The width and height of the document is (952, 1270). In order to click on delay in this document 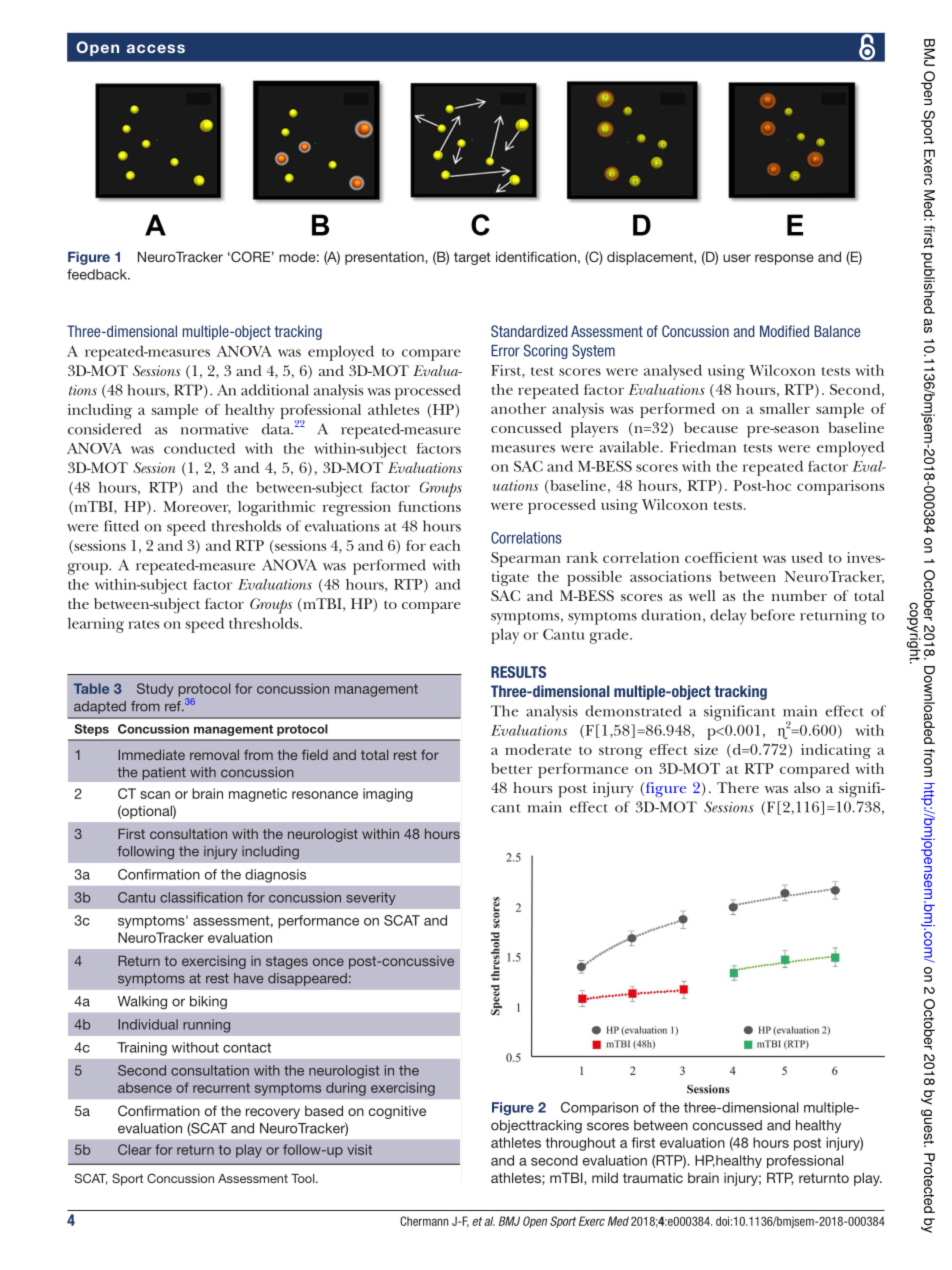, I will do `click(728, 617)`.
